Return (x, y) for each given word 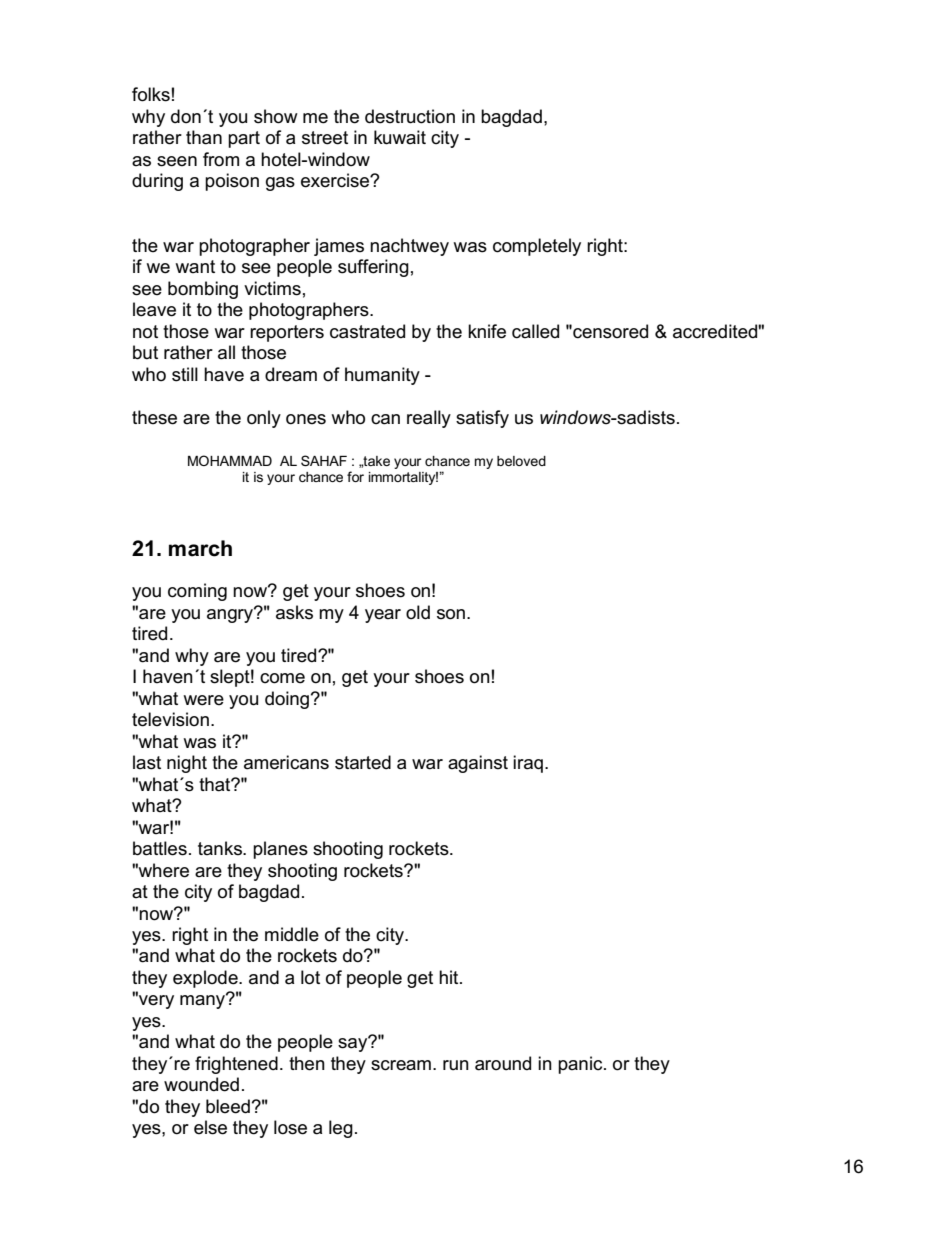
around (503, 1063)
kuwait (400, 137)
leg (341, 1129)
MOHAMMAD (230, 460)
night (187, 764)
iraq (528, 764)
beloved (521, 461)
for (355, 476)
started (363, 762)
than (204, 137)
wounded (201, 1084)
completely (537, 247)
